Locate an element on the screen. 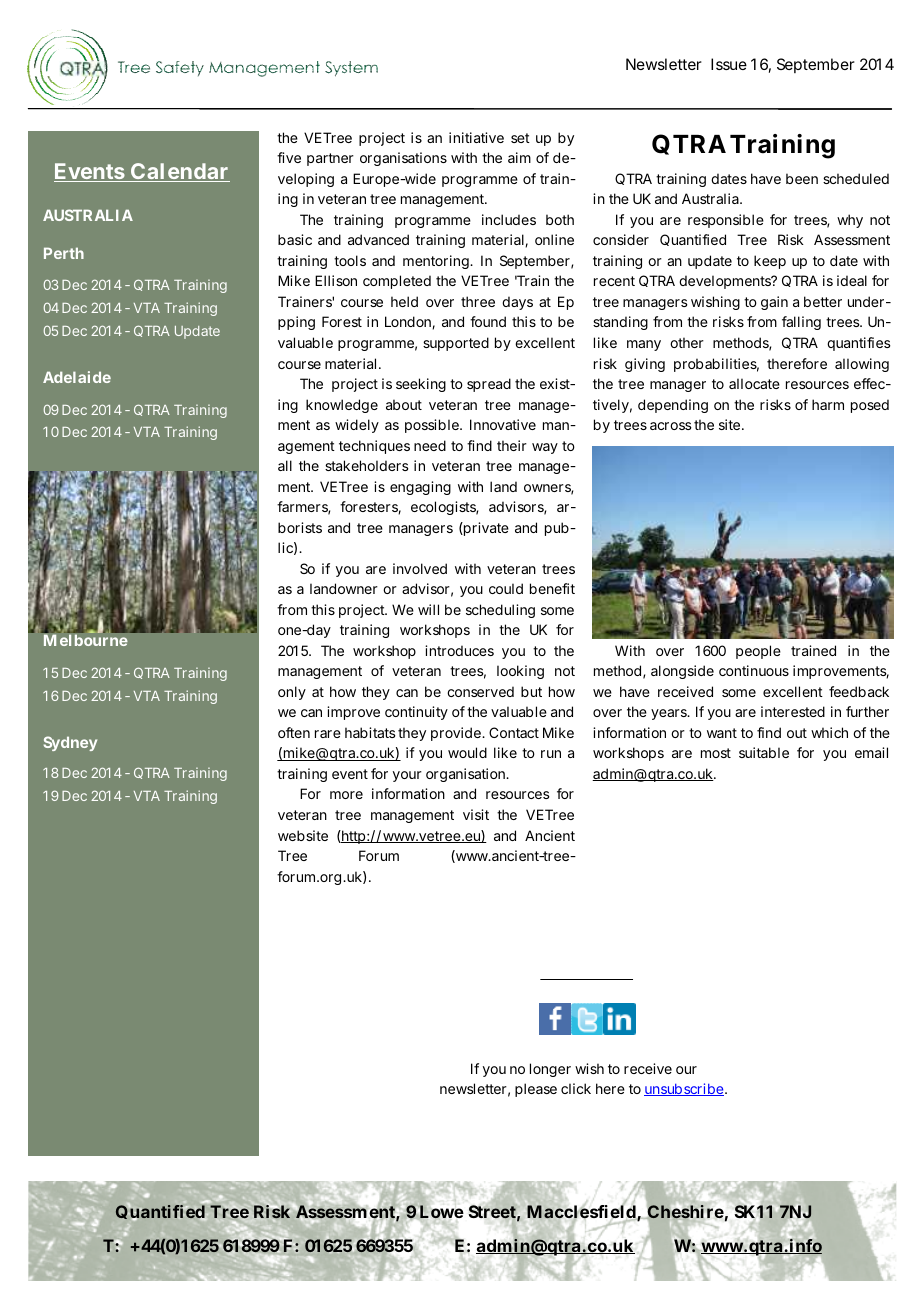  need is located at coordinates (430, 445).
